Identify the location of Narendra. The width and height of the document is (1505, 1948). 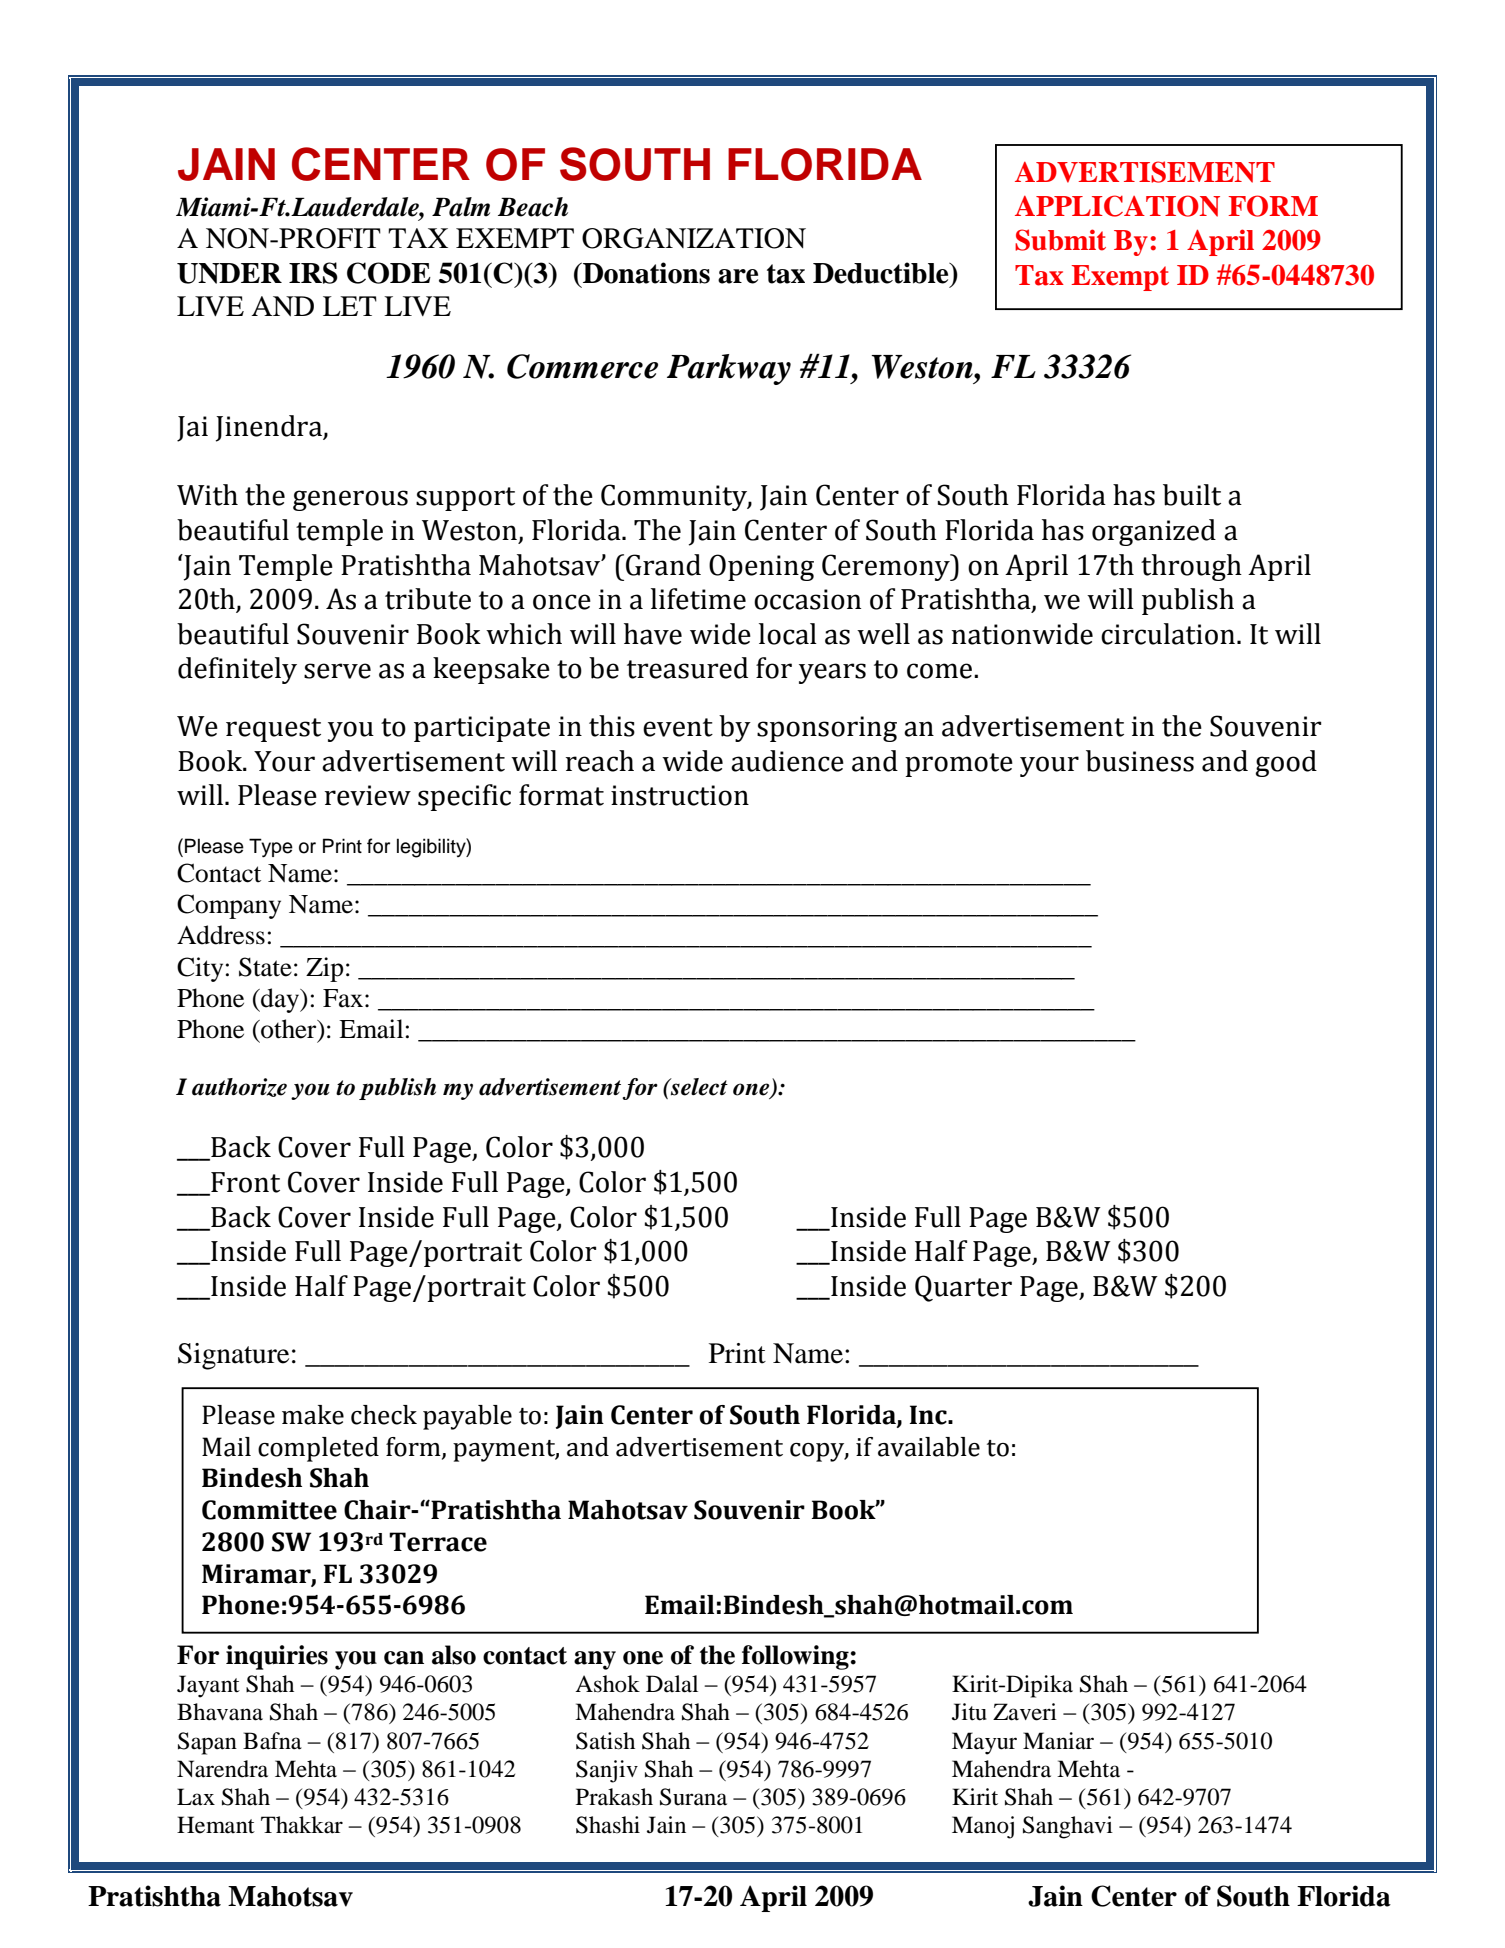
(222, 1769).
